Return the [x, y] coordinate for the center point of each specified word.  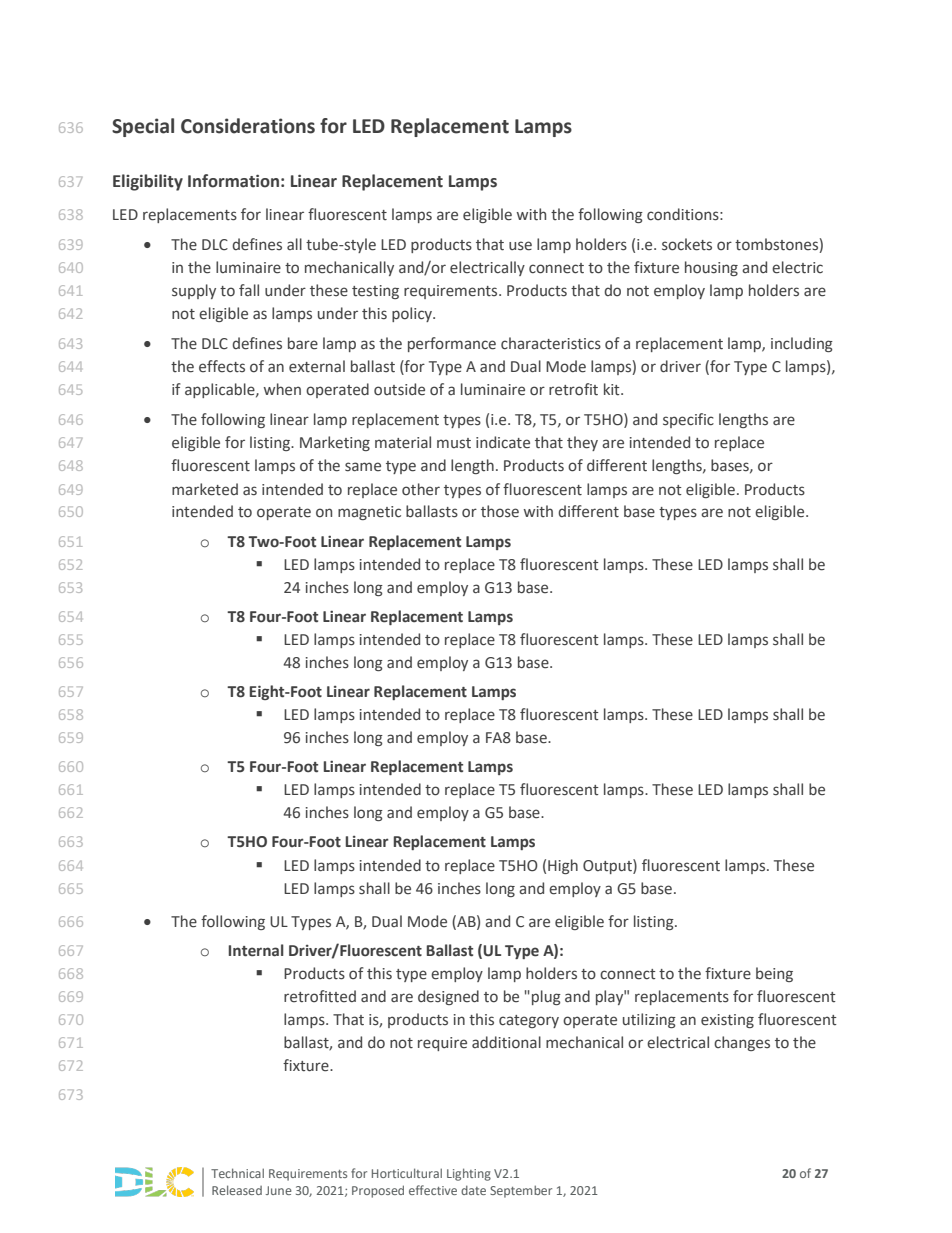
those [500, 511]
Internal [256, 950]
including [802, 344]
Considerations [248, 126]
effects [222, 366]
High [563, 866]
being [774, 974]
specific [688, 420]
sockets [687, 244]
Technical [237, 1173]
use [520, 246]
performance [452, 344]
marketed [205, 489]
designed [448, 997]
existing [727, 1021]
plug [546, 997]
